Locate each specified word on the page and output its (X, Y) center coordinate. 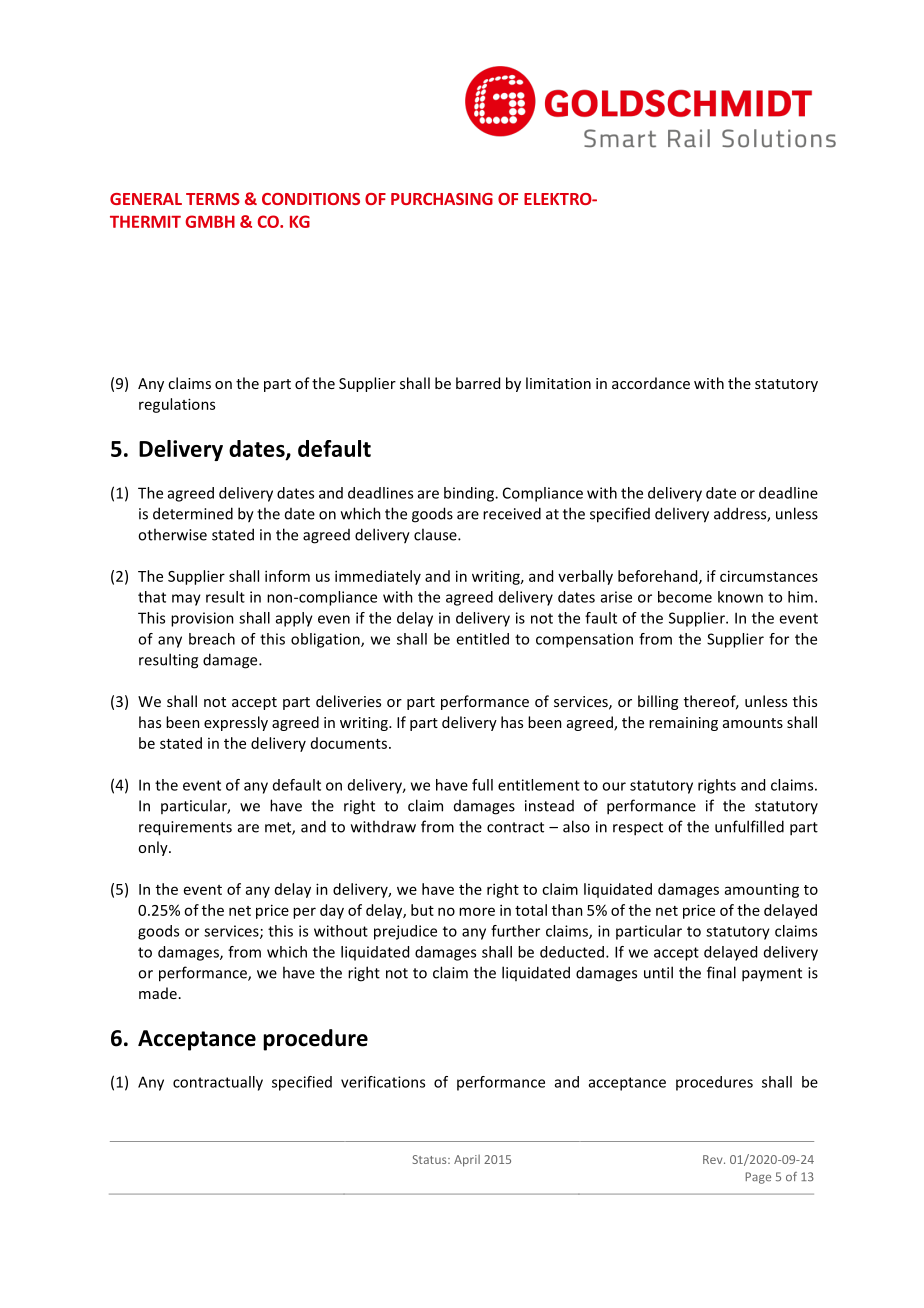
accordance (651, 383)
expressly (236, 723)
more (477, 911)
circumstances (769, 576)
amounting (762, 890)
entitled (482, 639)
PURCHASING (442, 199)
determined (193, 513)
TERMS (213, 199)
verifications (383, 1082)
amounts (753, 723)
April (467, 1161)
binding (470, 494)
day (332, 911)
